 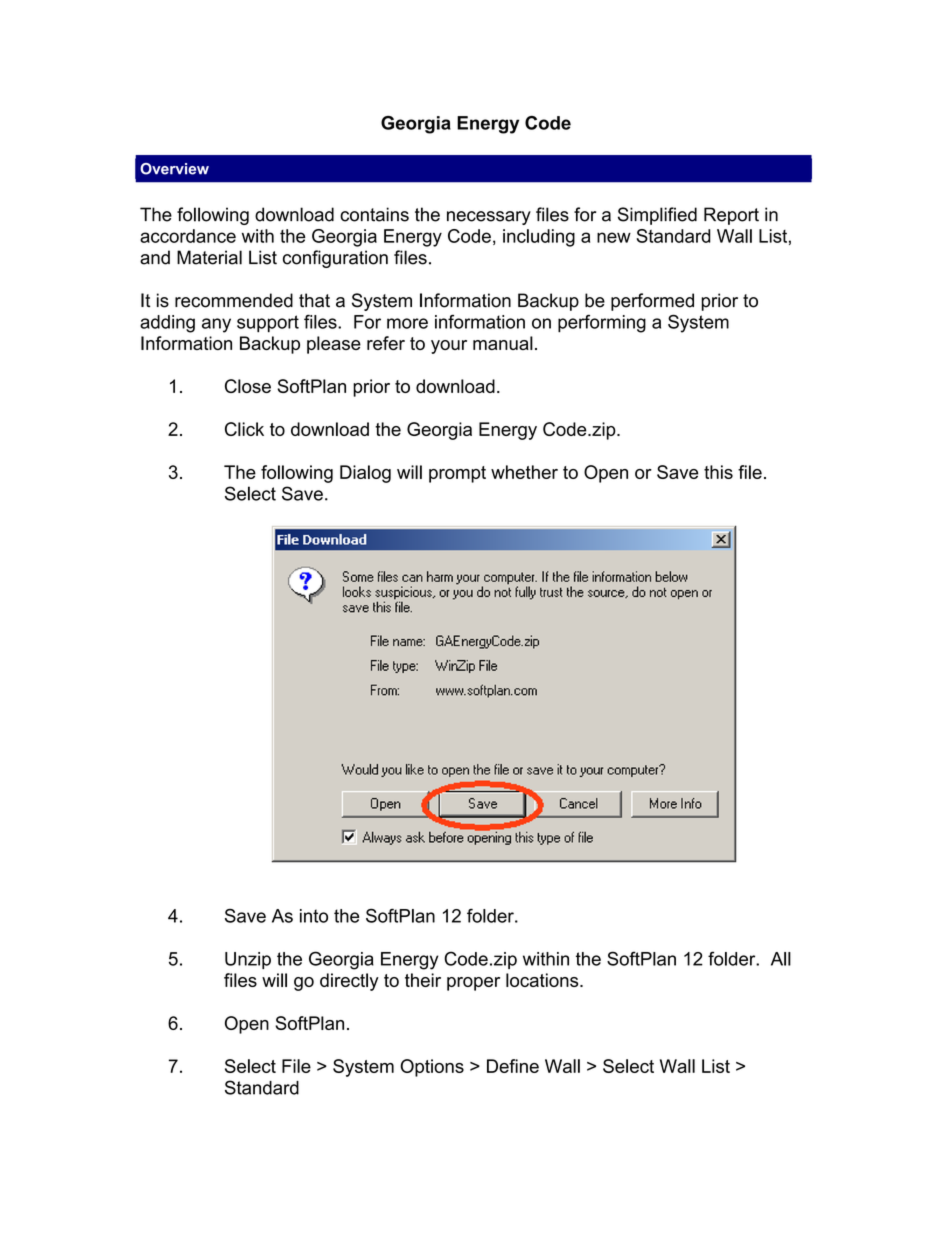 I want to click on Options, so click(x=432, y=1068).
